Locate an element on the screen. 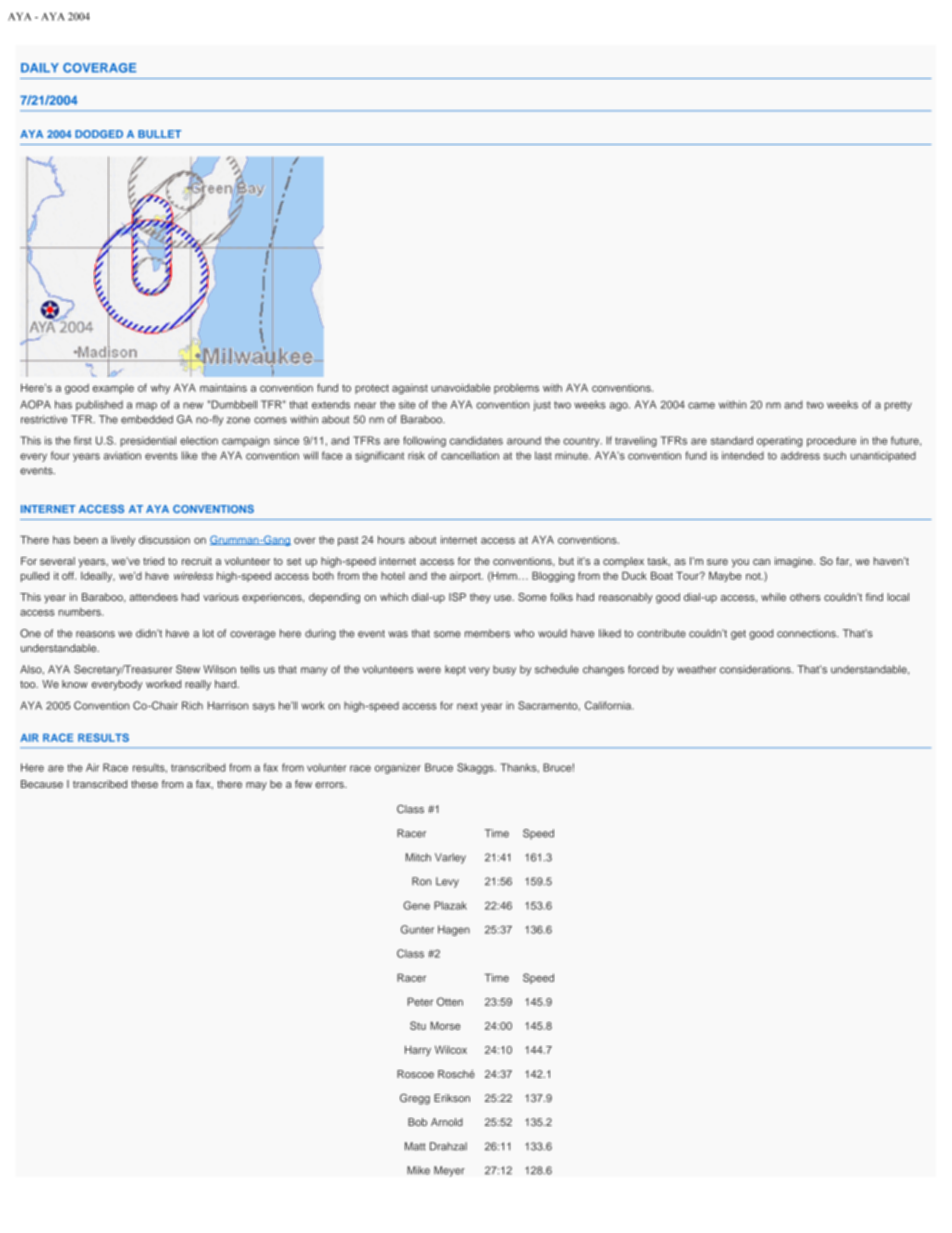 This screenshot has width=952, height=1233. BULLET is located at coordinates (159, 134).
